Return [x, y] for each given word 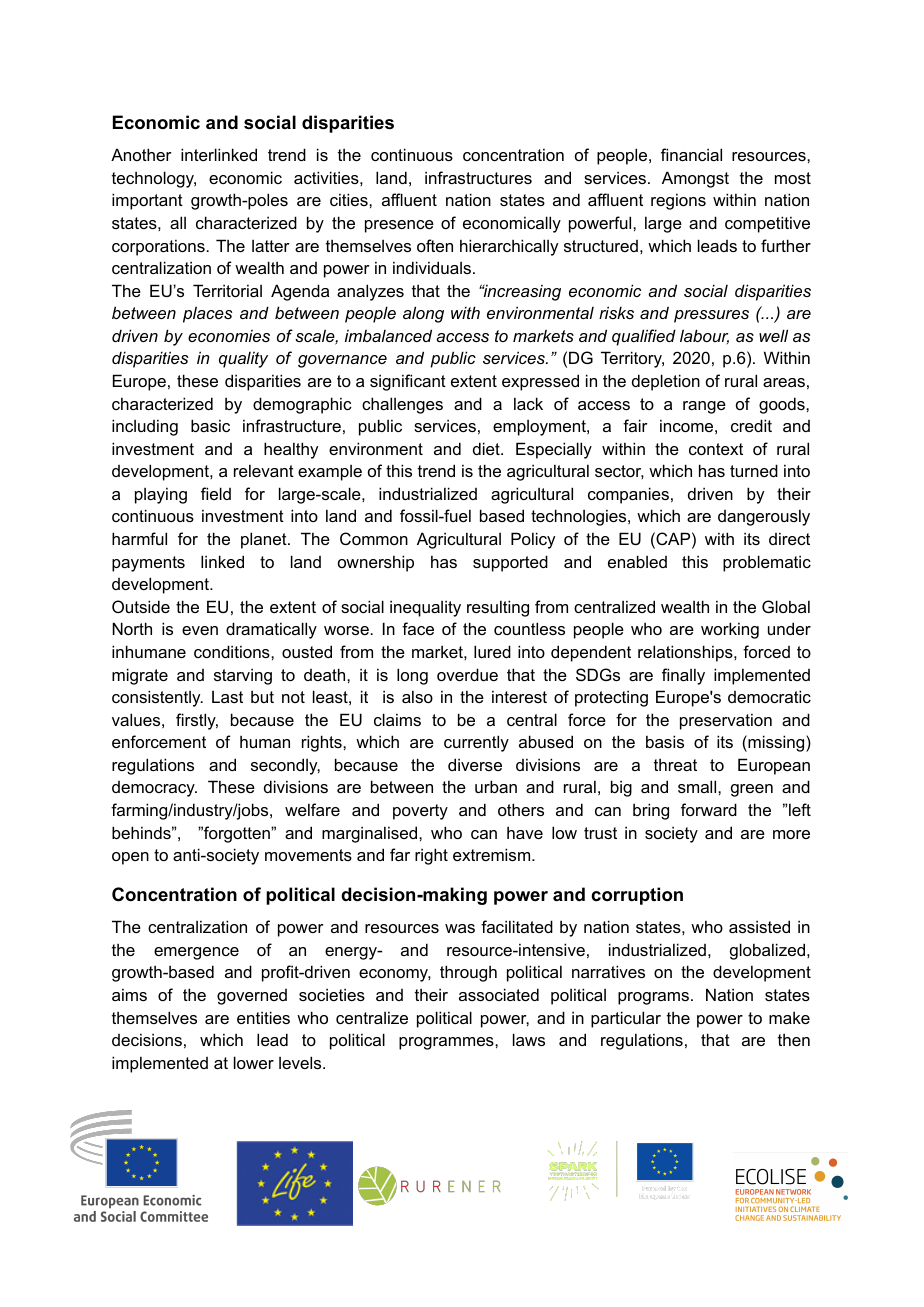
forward [709, 809]
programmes [447, 1043]
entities [263, 1017]
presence [399, 226]
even [200, 630]
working [730, 630]
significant [408, 382]
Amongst [695, 179]
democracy [154, 789]
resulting [498, 608]
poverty [420, 812]
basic [210, 425]
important [147, 201]
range [704, 407]
